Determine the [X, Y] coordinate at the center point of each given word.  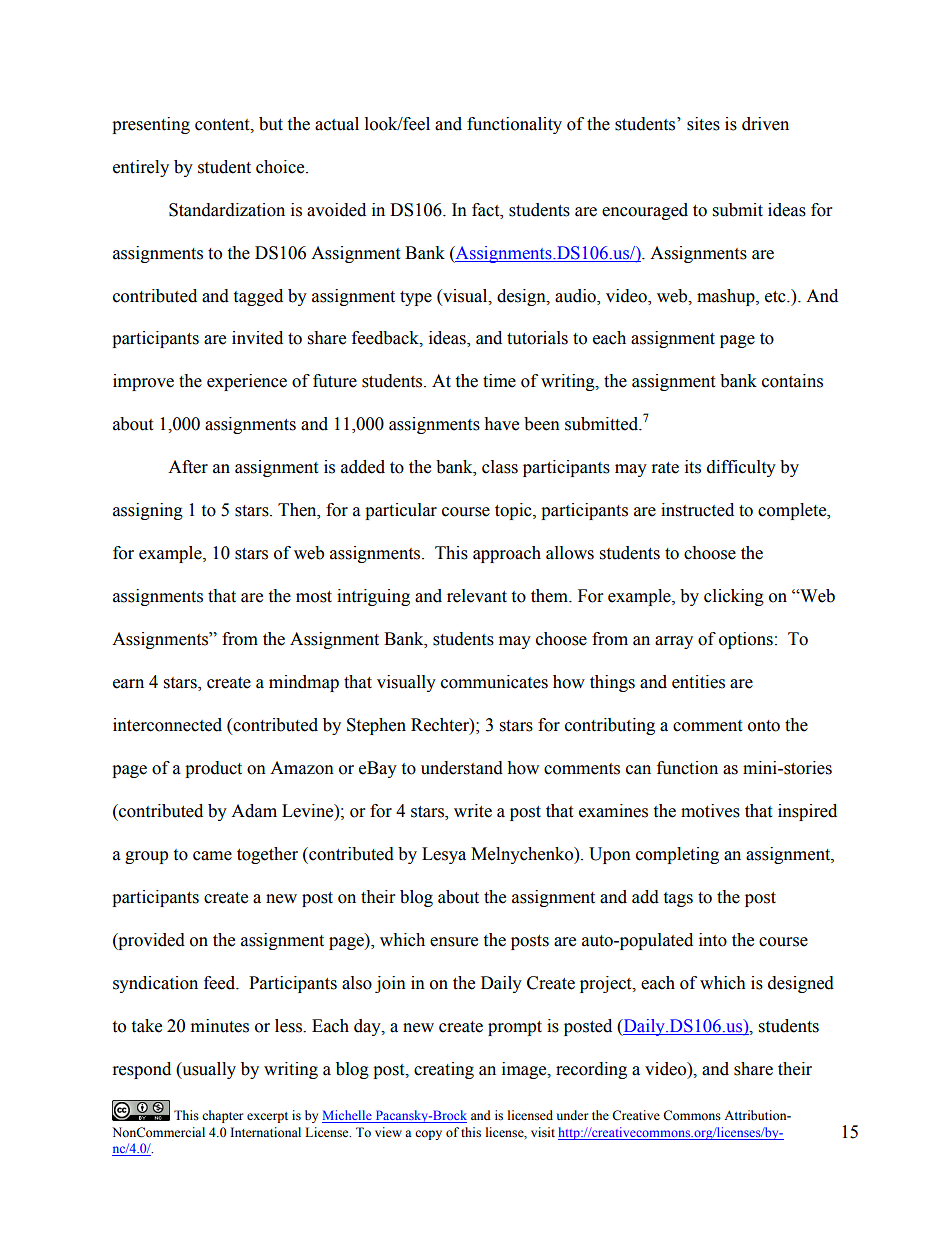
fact [487, 210]
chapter [222, 1116]
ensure [454, 942]
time [499, 381]
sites [703, 124]
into [713, 940]
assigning [148, 511]
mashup [727, 297]
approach [507, 554]
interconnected [167, 725]
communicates [494, 682]
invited [257, 338]
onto [764, 726]
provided [150, 941]
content [223, 125]
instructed [697, 510]
